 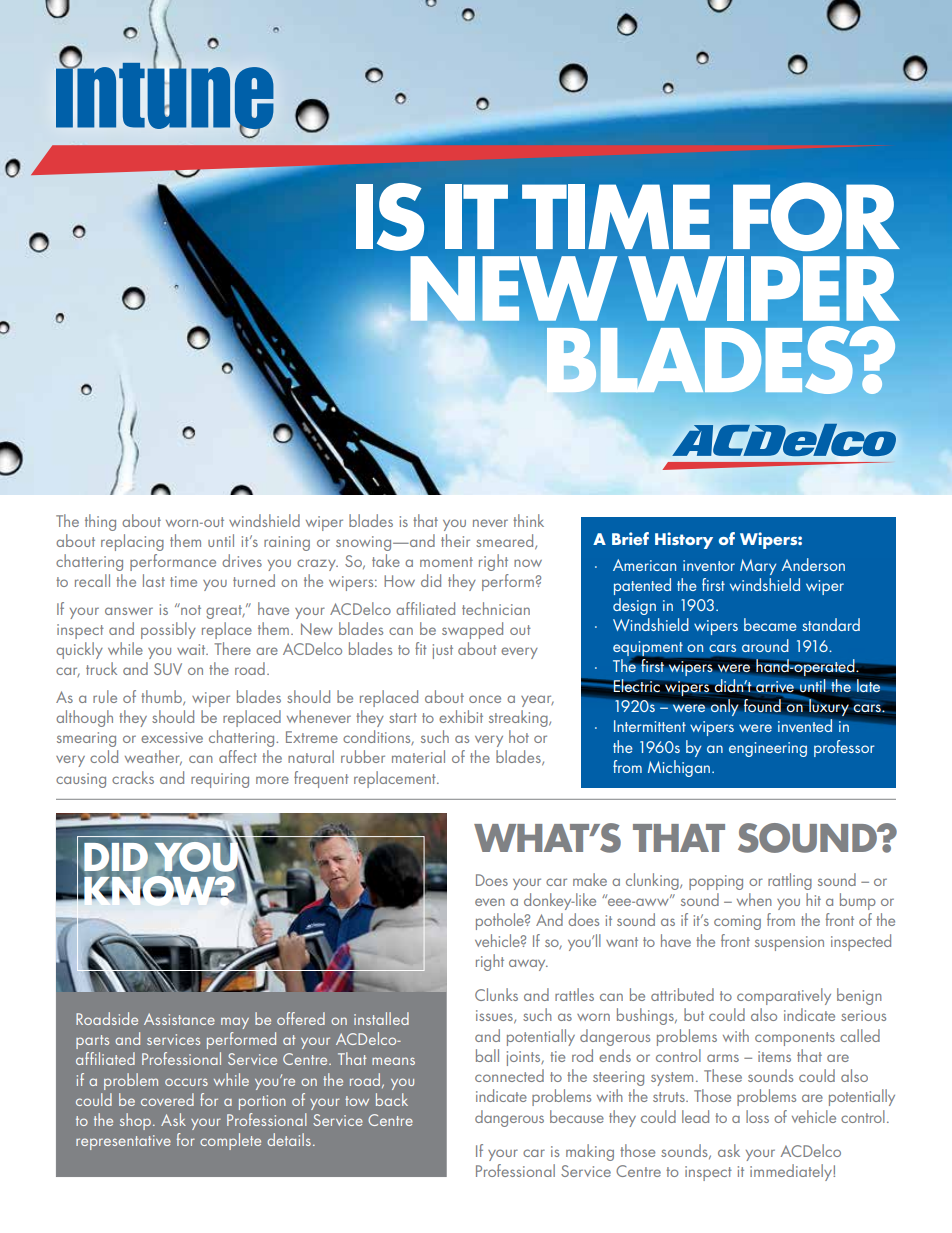 What do you see at coordinates (132, 542) in the page?
I see `replacing` at bounding box center [132, 542].
